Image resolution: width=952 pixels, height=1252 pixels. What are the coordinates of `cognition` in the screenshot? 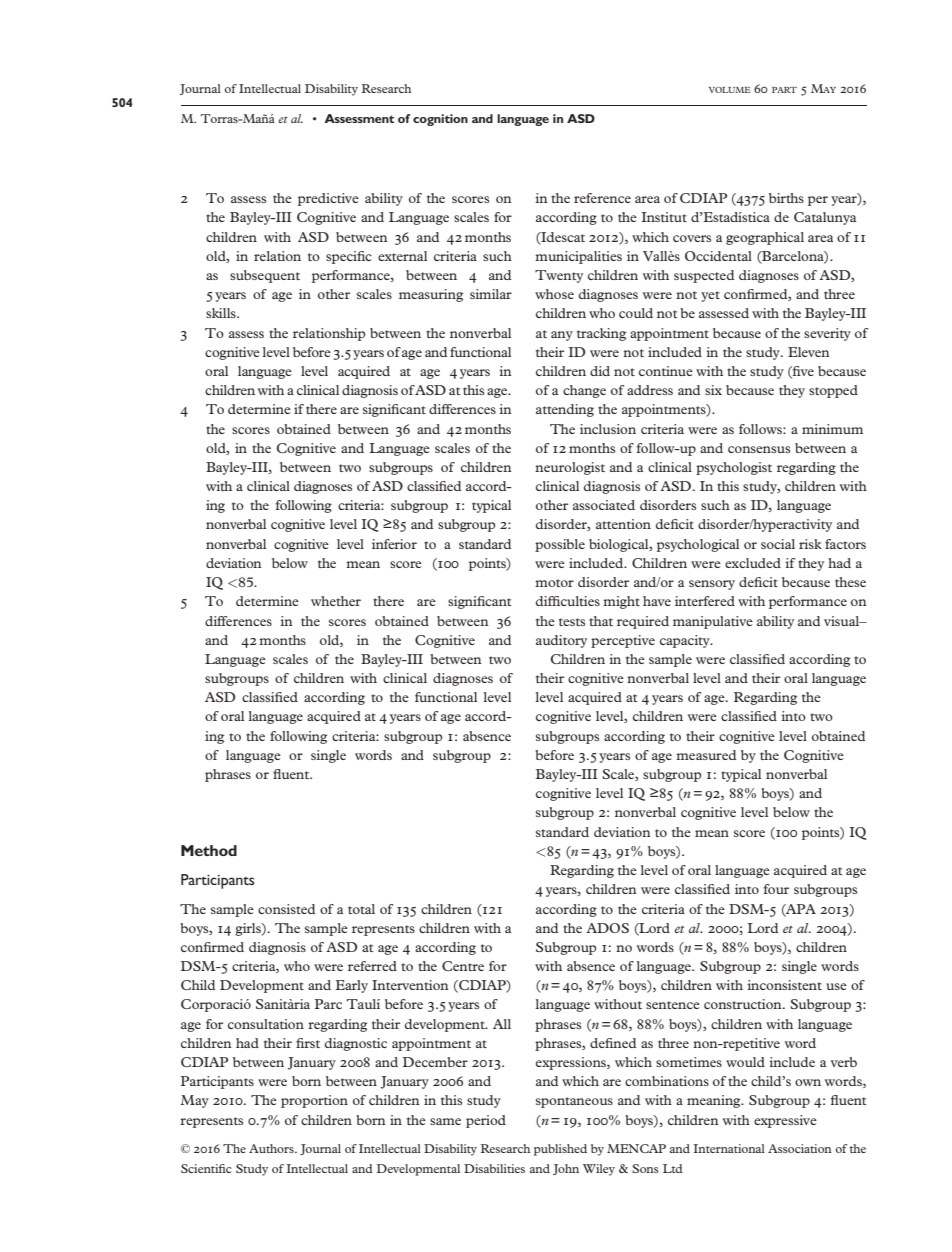 It's located at (440, 120).
